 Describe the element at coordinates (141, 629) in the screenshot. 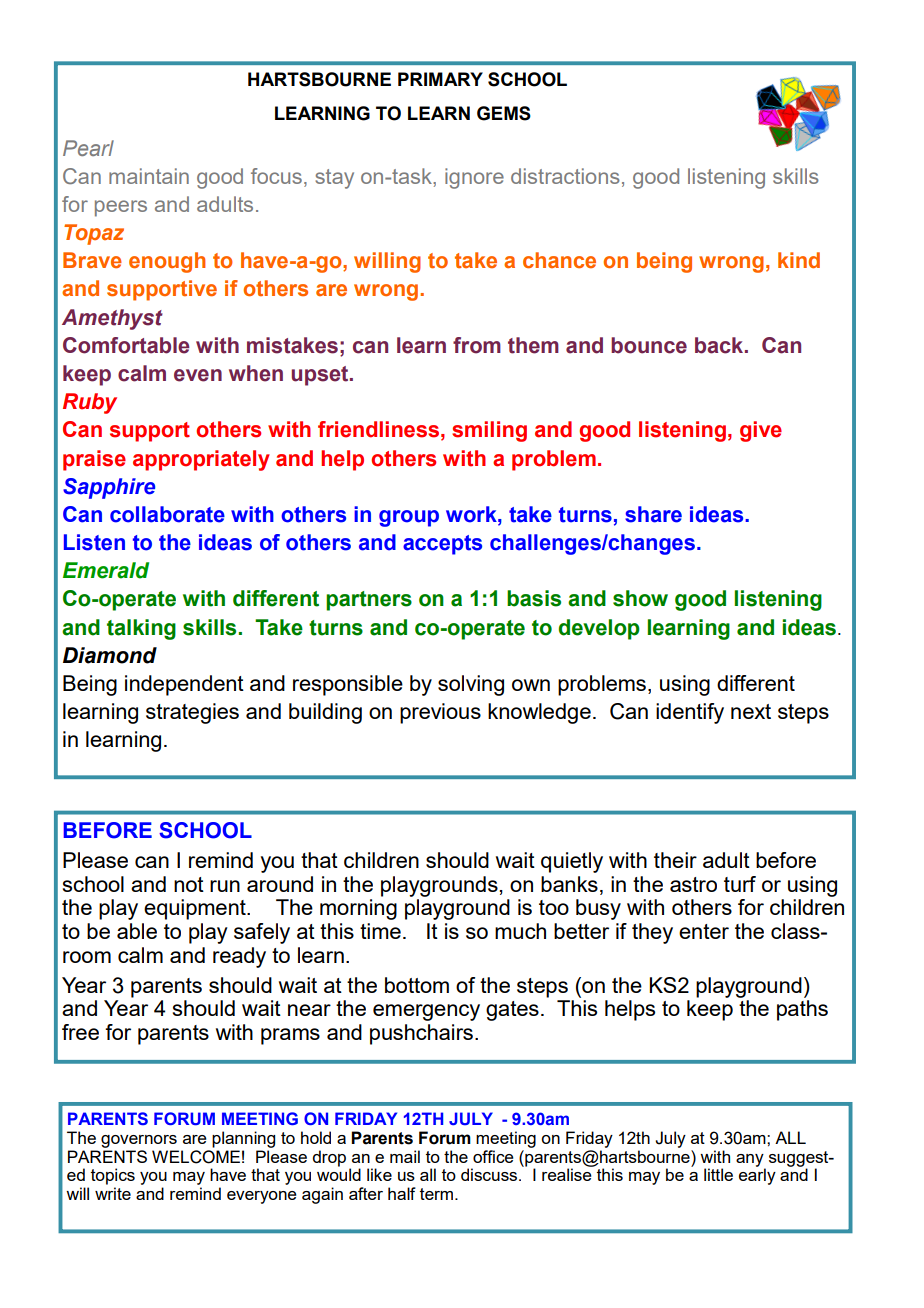

I see `talking` at that location.
